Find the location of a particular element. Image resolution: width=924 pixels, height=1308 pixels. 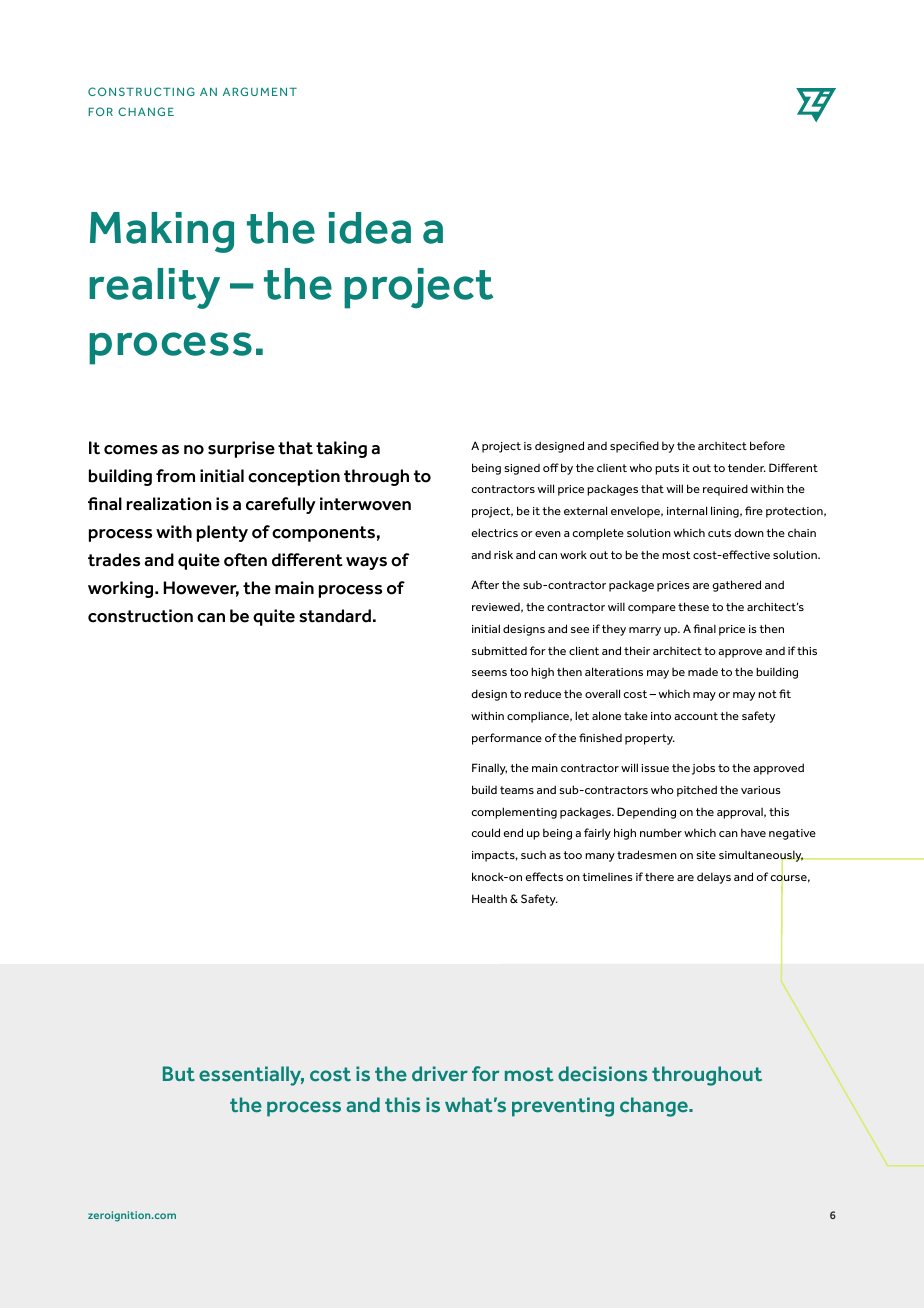

idea is located at coordinates (370, 228).
